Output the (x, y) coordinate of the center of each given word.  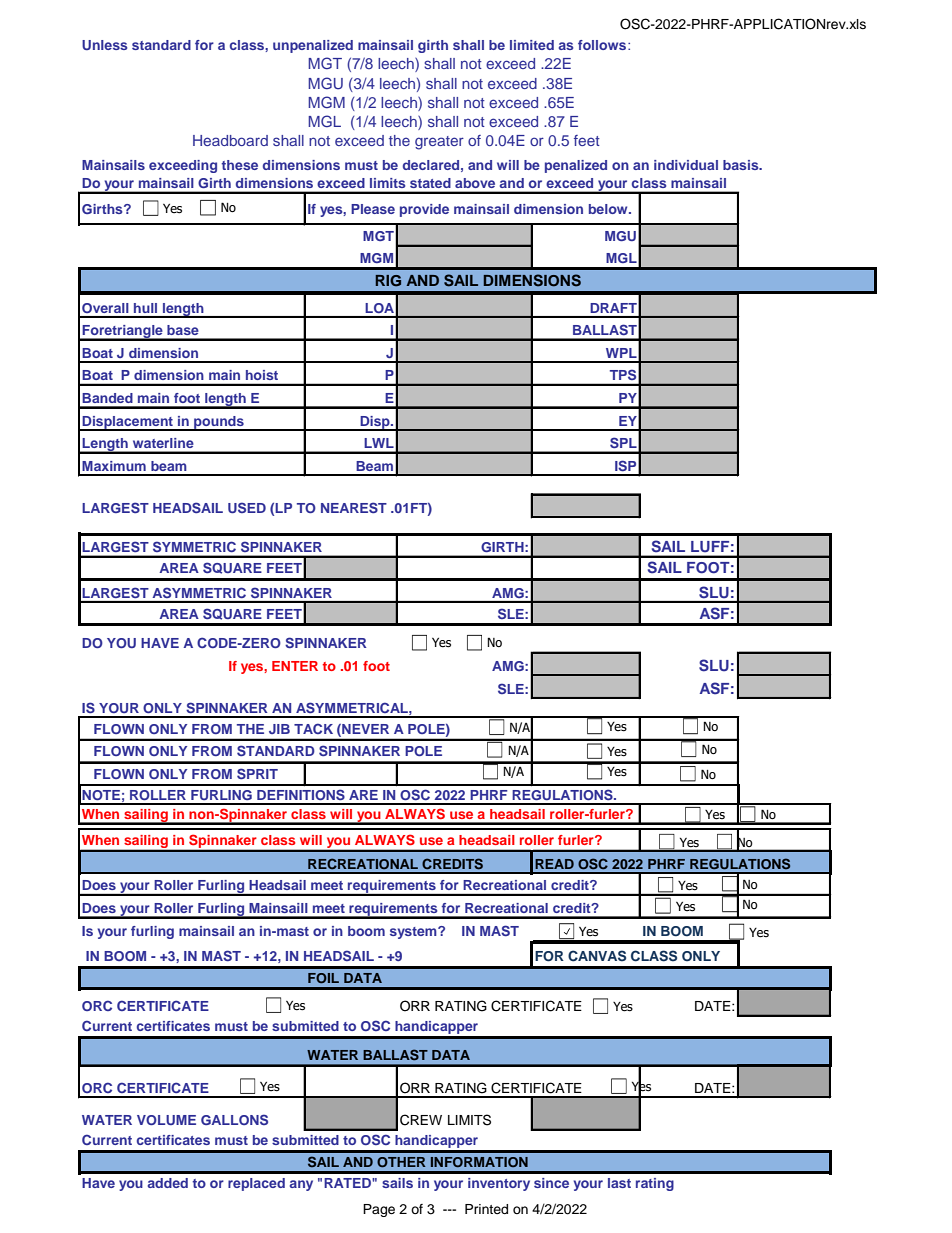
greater (439, 143)
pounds (219, 423)
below (609, 209)
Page (379, 1210)
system (414, 933)
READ (554, 864)
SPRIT (257, 773)
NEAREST (354, 507)
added (168, 1183)
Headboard (230, 140)
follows (603, 45)
